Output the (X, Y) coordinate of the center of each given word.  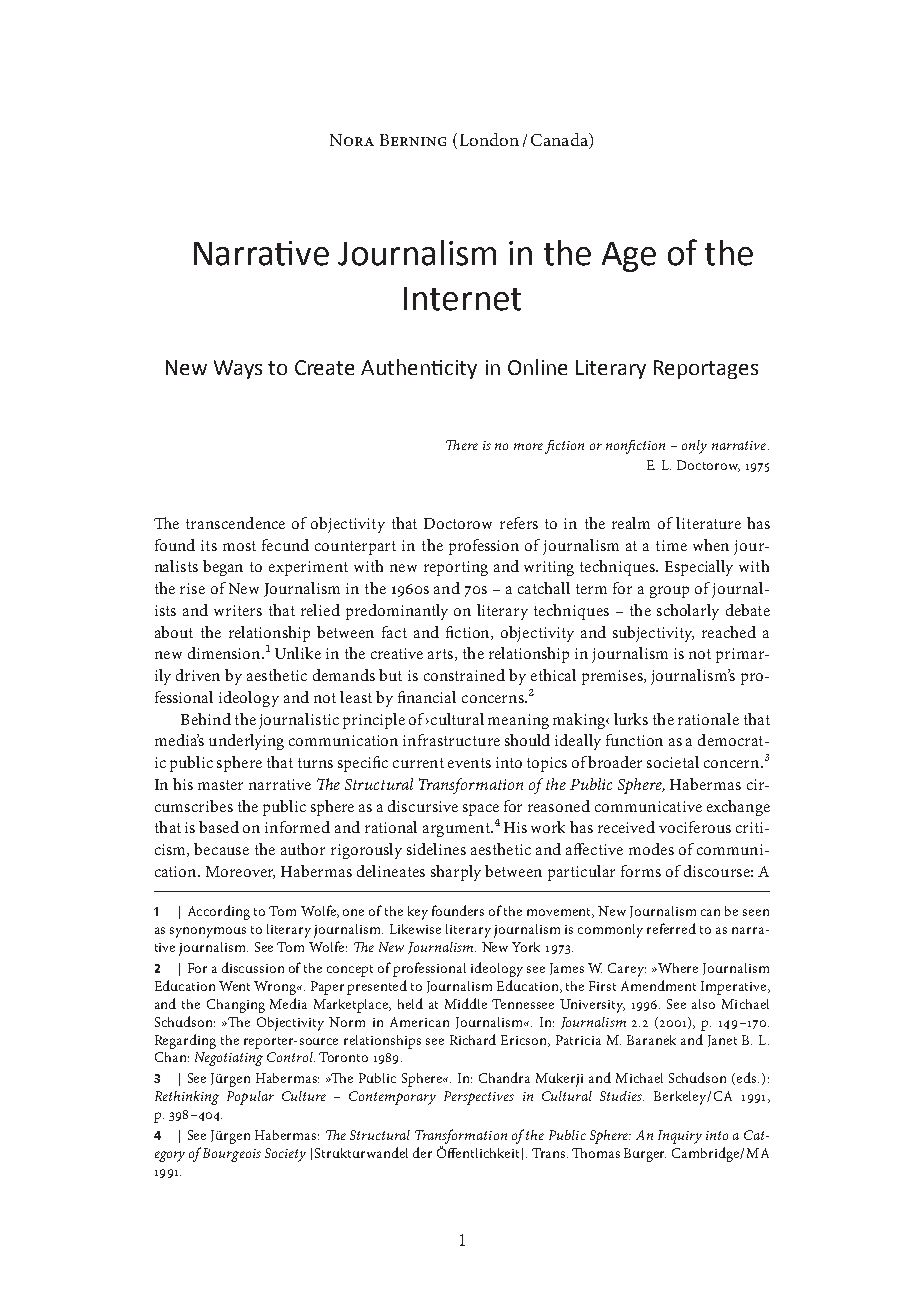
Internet (462, 299)
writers (238, 610)
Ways (238, 369)
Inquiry (680, 1137)
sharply (456, 873)
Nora (352, 140)
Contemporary (392, 1098)
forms (641, 871)
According (219, 912)
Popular (250, 1098)
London (489, 139)
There (462, 445)
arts (442, 655)
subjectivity (653, 634)
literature (708, 523)
